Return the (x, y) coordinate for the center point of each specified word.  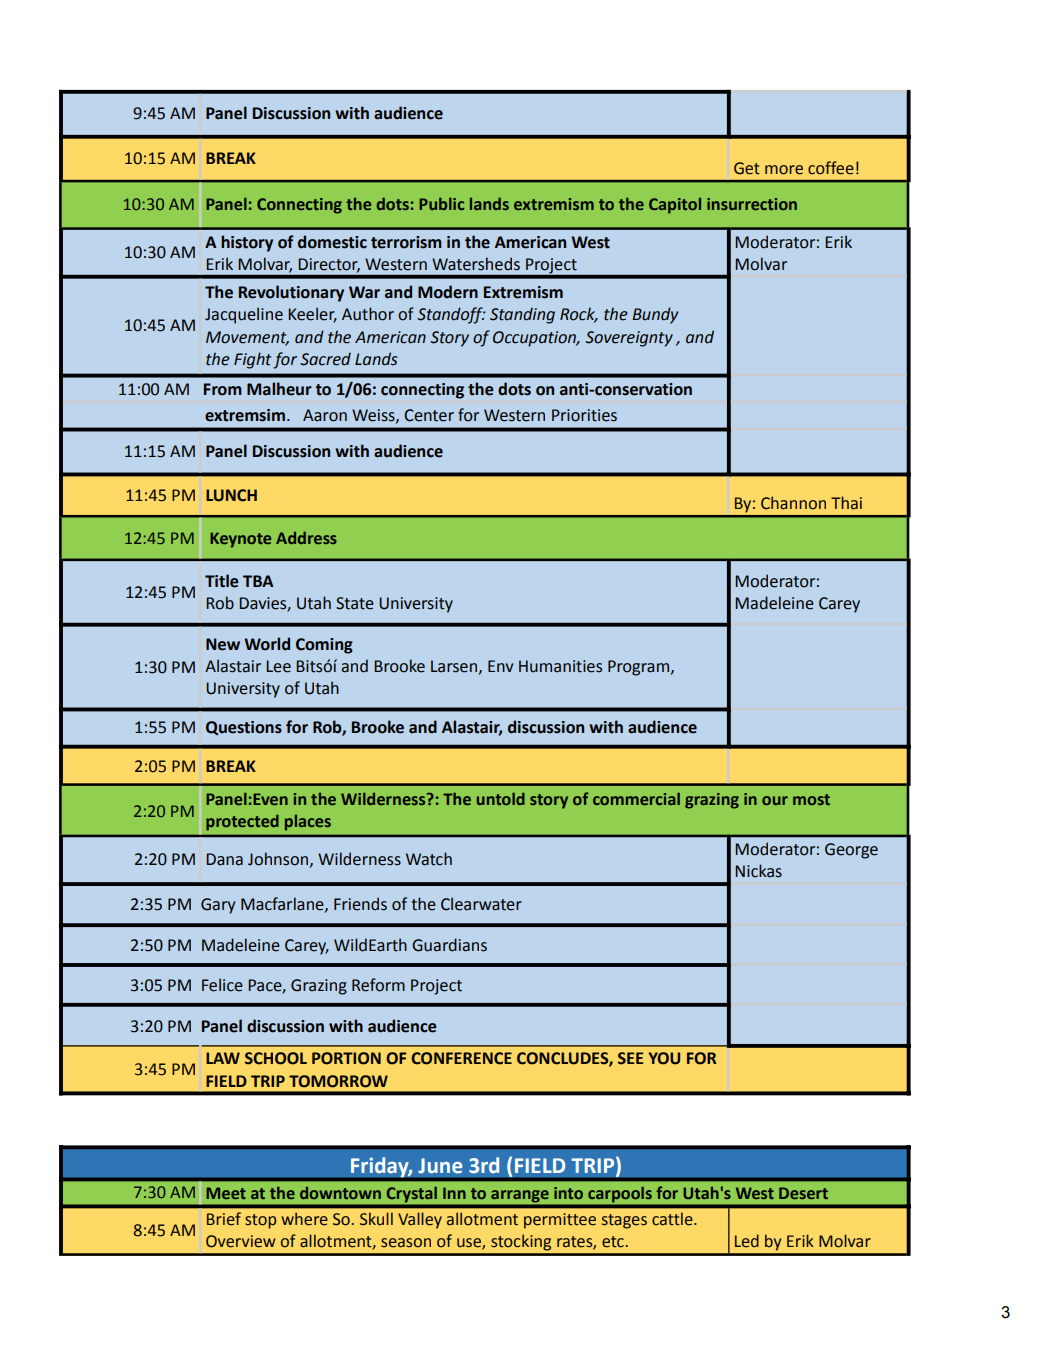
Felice (222, 985)
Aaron (325, 415)
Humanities (560, 666)
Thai (846, 503)
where (304, 1219)
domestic (332, 242)
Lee (278, 666)
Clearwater (481, 904)
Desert (803, 1193)
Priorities (584, 415)
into (568, 1193)
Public (441, 203)
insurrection (752, 204)
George (851, 851)
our (775, 800)
